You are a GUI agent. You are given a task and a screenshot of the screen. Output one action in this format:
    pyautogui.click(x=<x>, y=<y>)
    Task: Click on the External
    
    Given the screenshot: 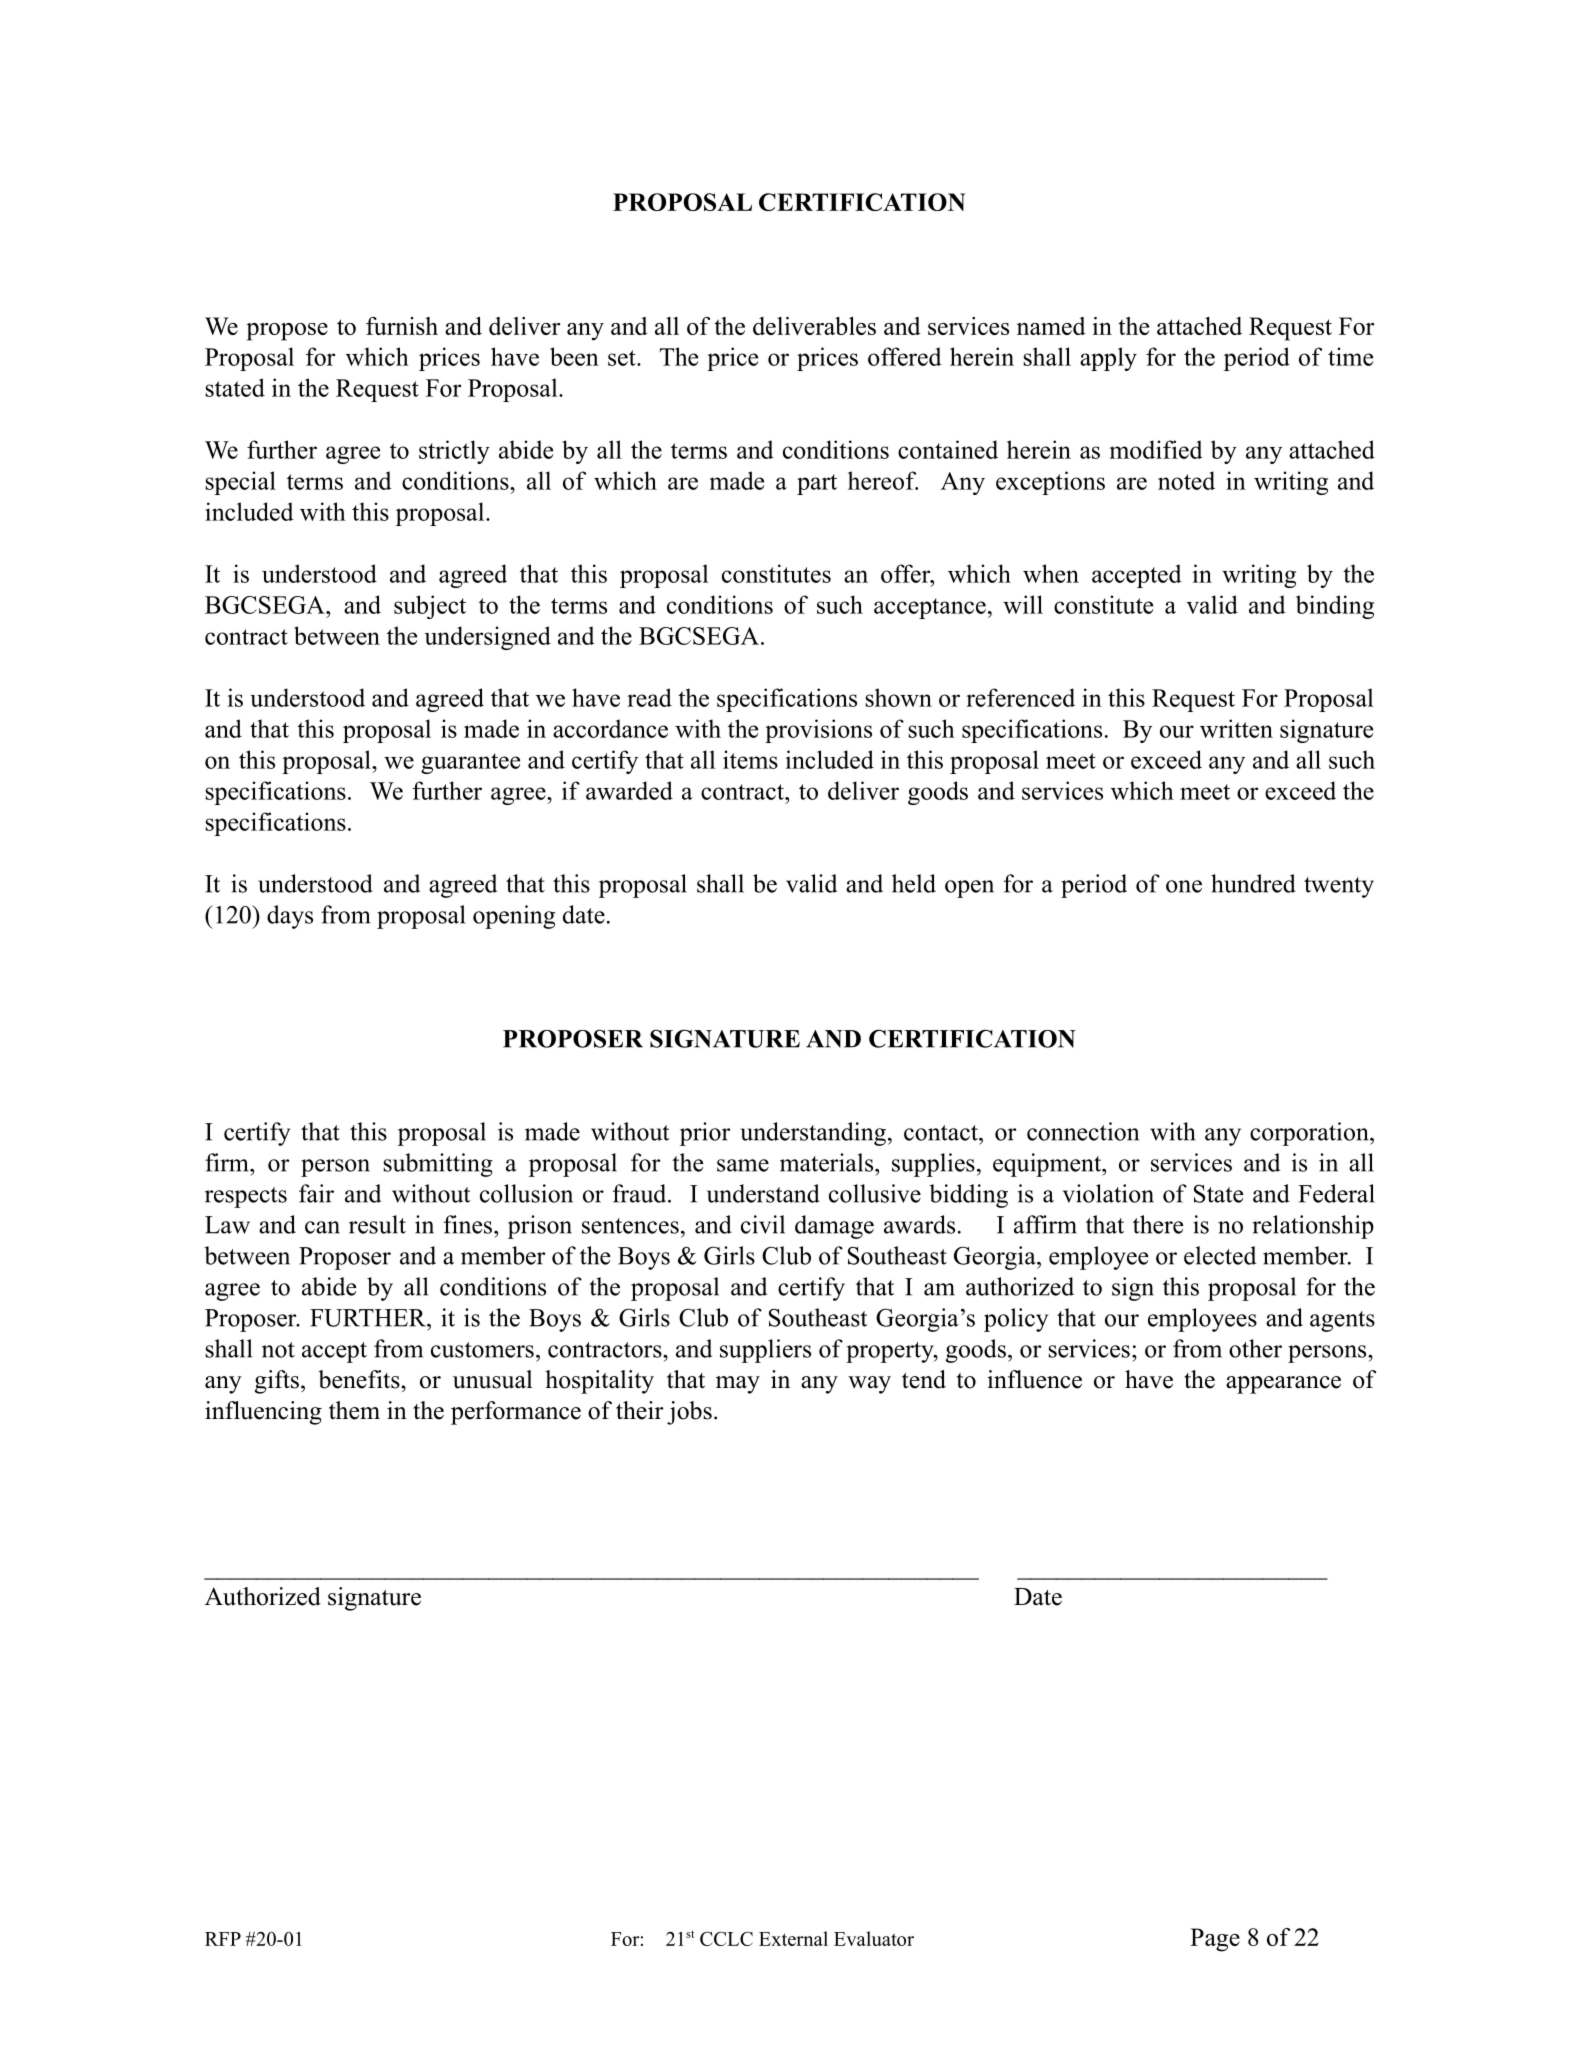 What is the action you would take?
    pyautogui.click(x=793, y=1938)
